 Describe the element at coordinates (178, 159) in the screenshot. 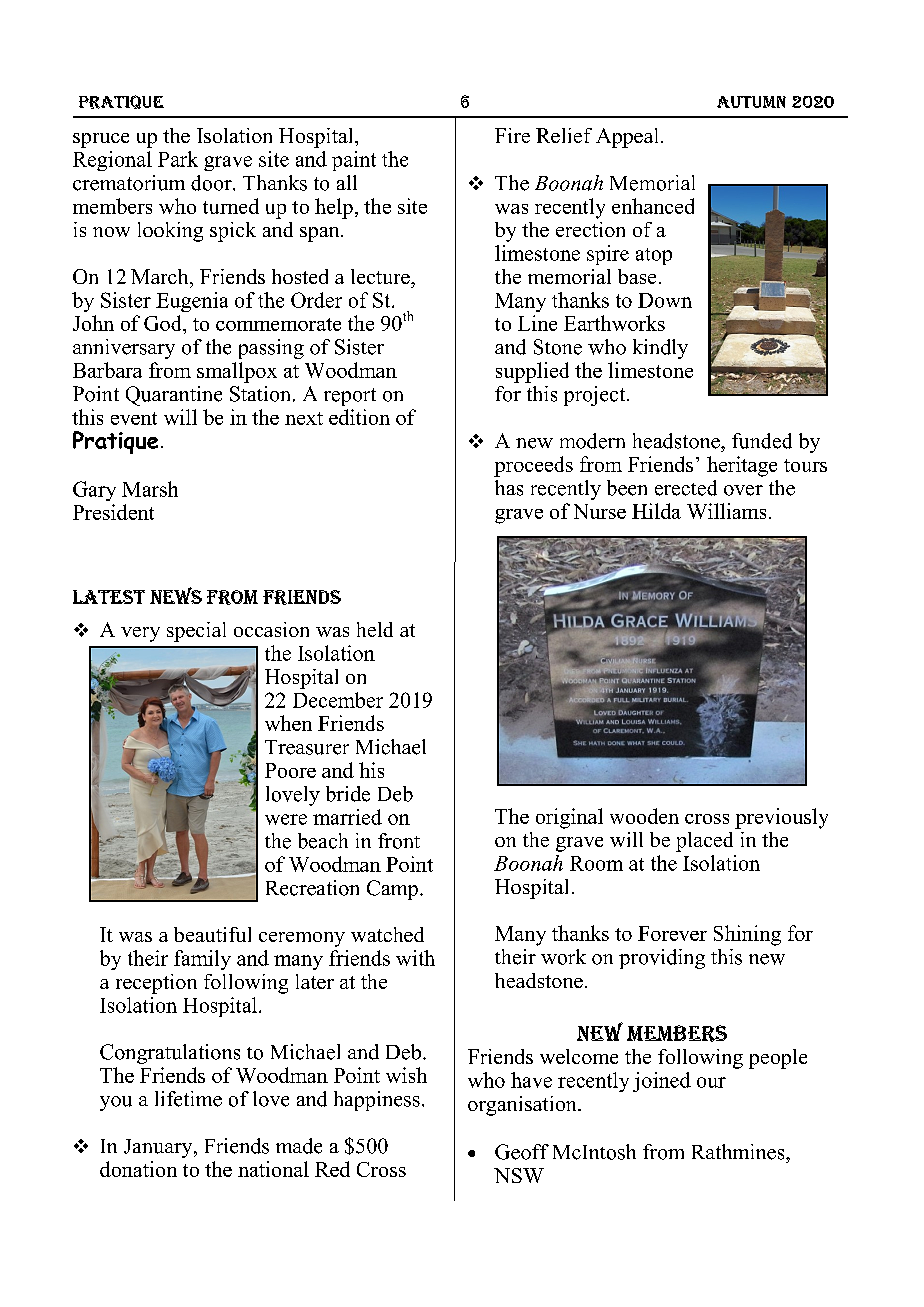

I see `Park` at that location.
